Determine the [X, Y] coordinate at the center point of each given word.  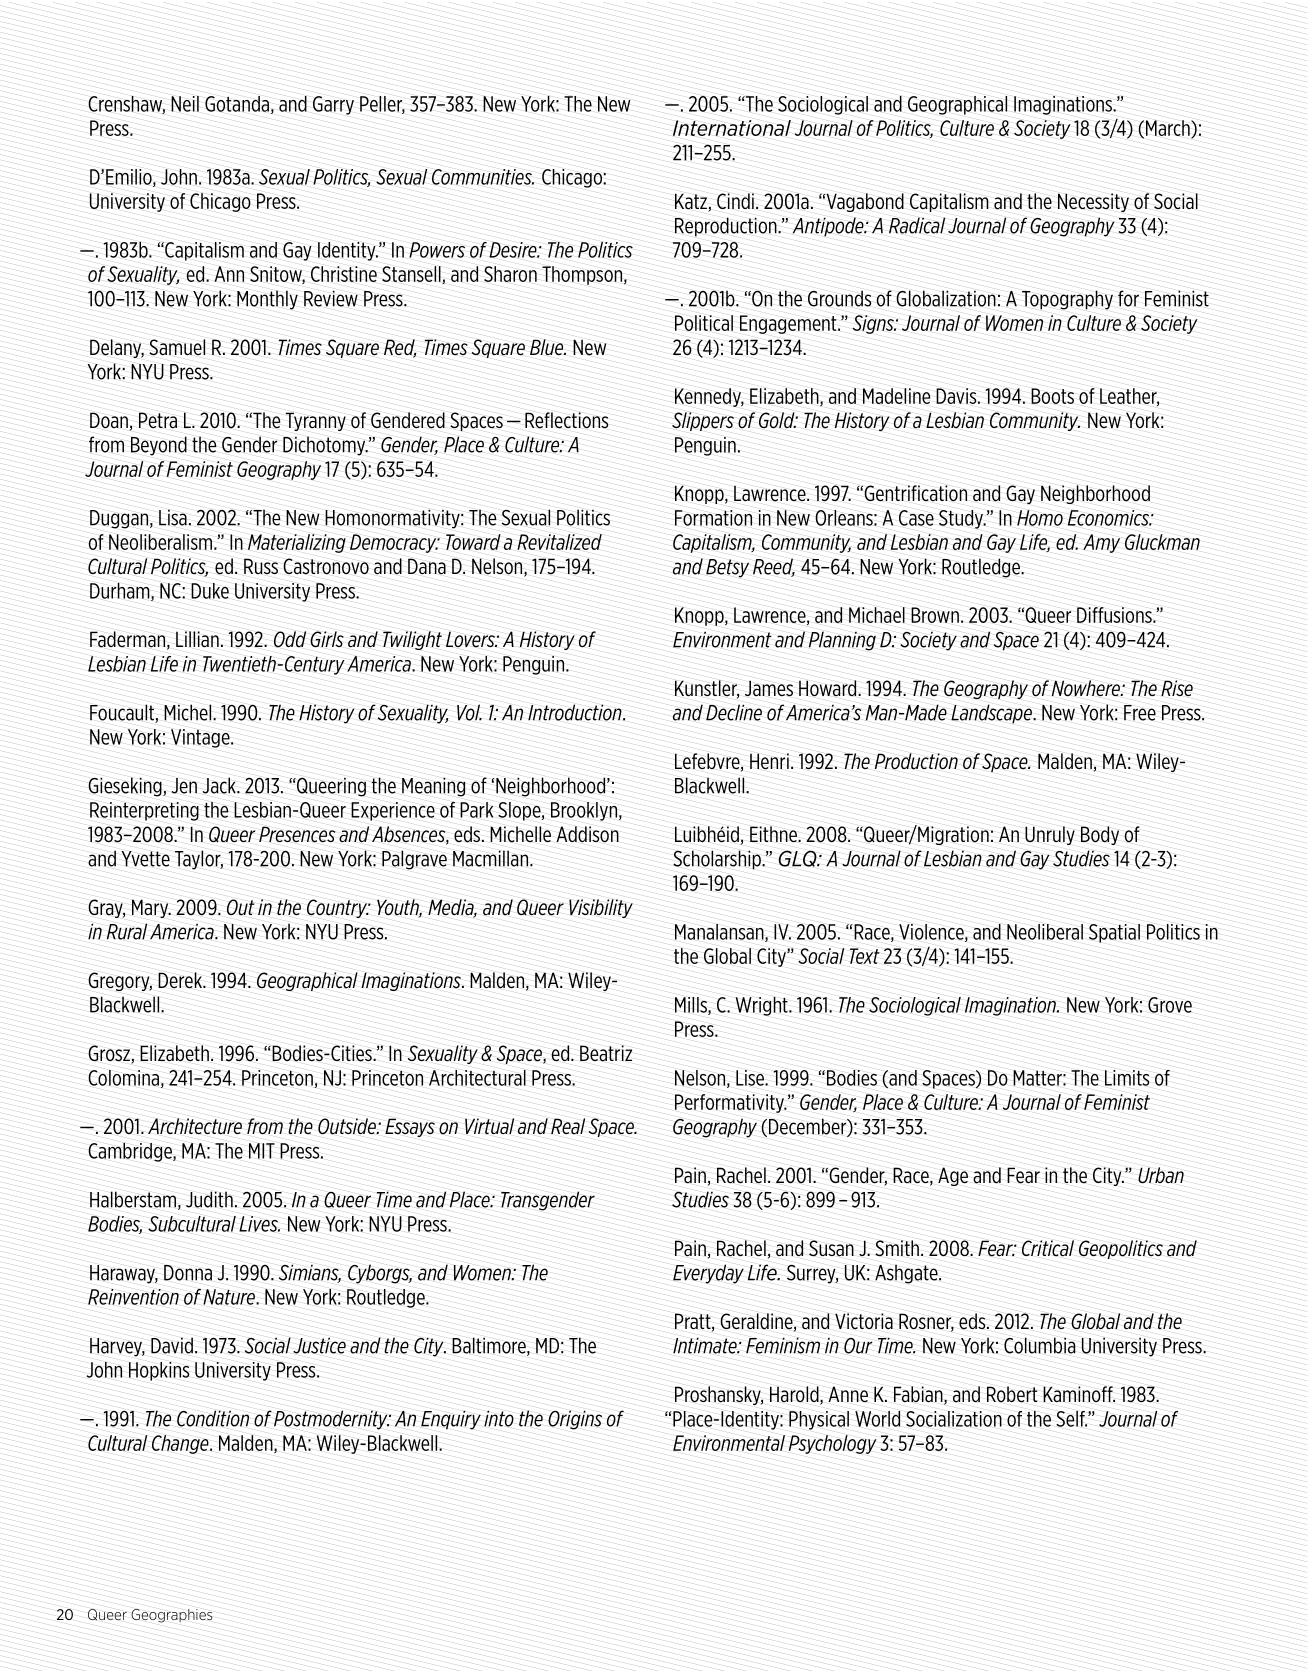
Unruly [1050, 835]
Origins [575, 1420]
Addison [587, 834]
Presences [297, 834]
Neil [185, 104]
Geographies [172, 1616]
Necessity [1093, 202]
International [732, 128]
